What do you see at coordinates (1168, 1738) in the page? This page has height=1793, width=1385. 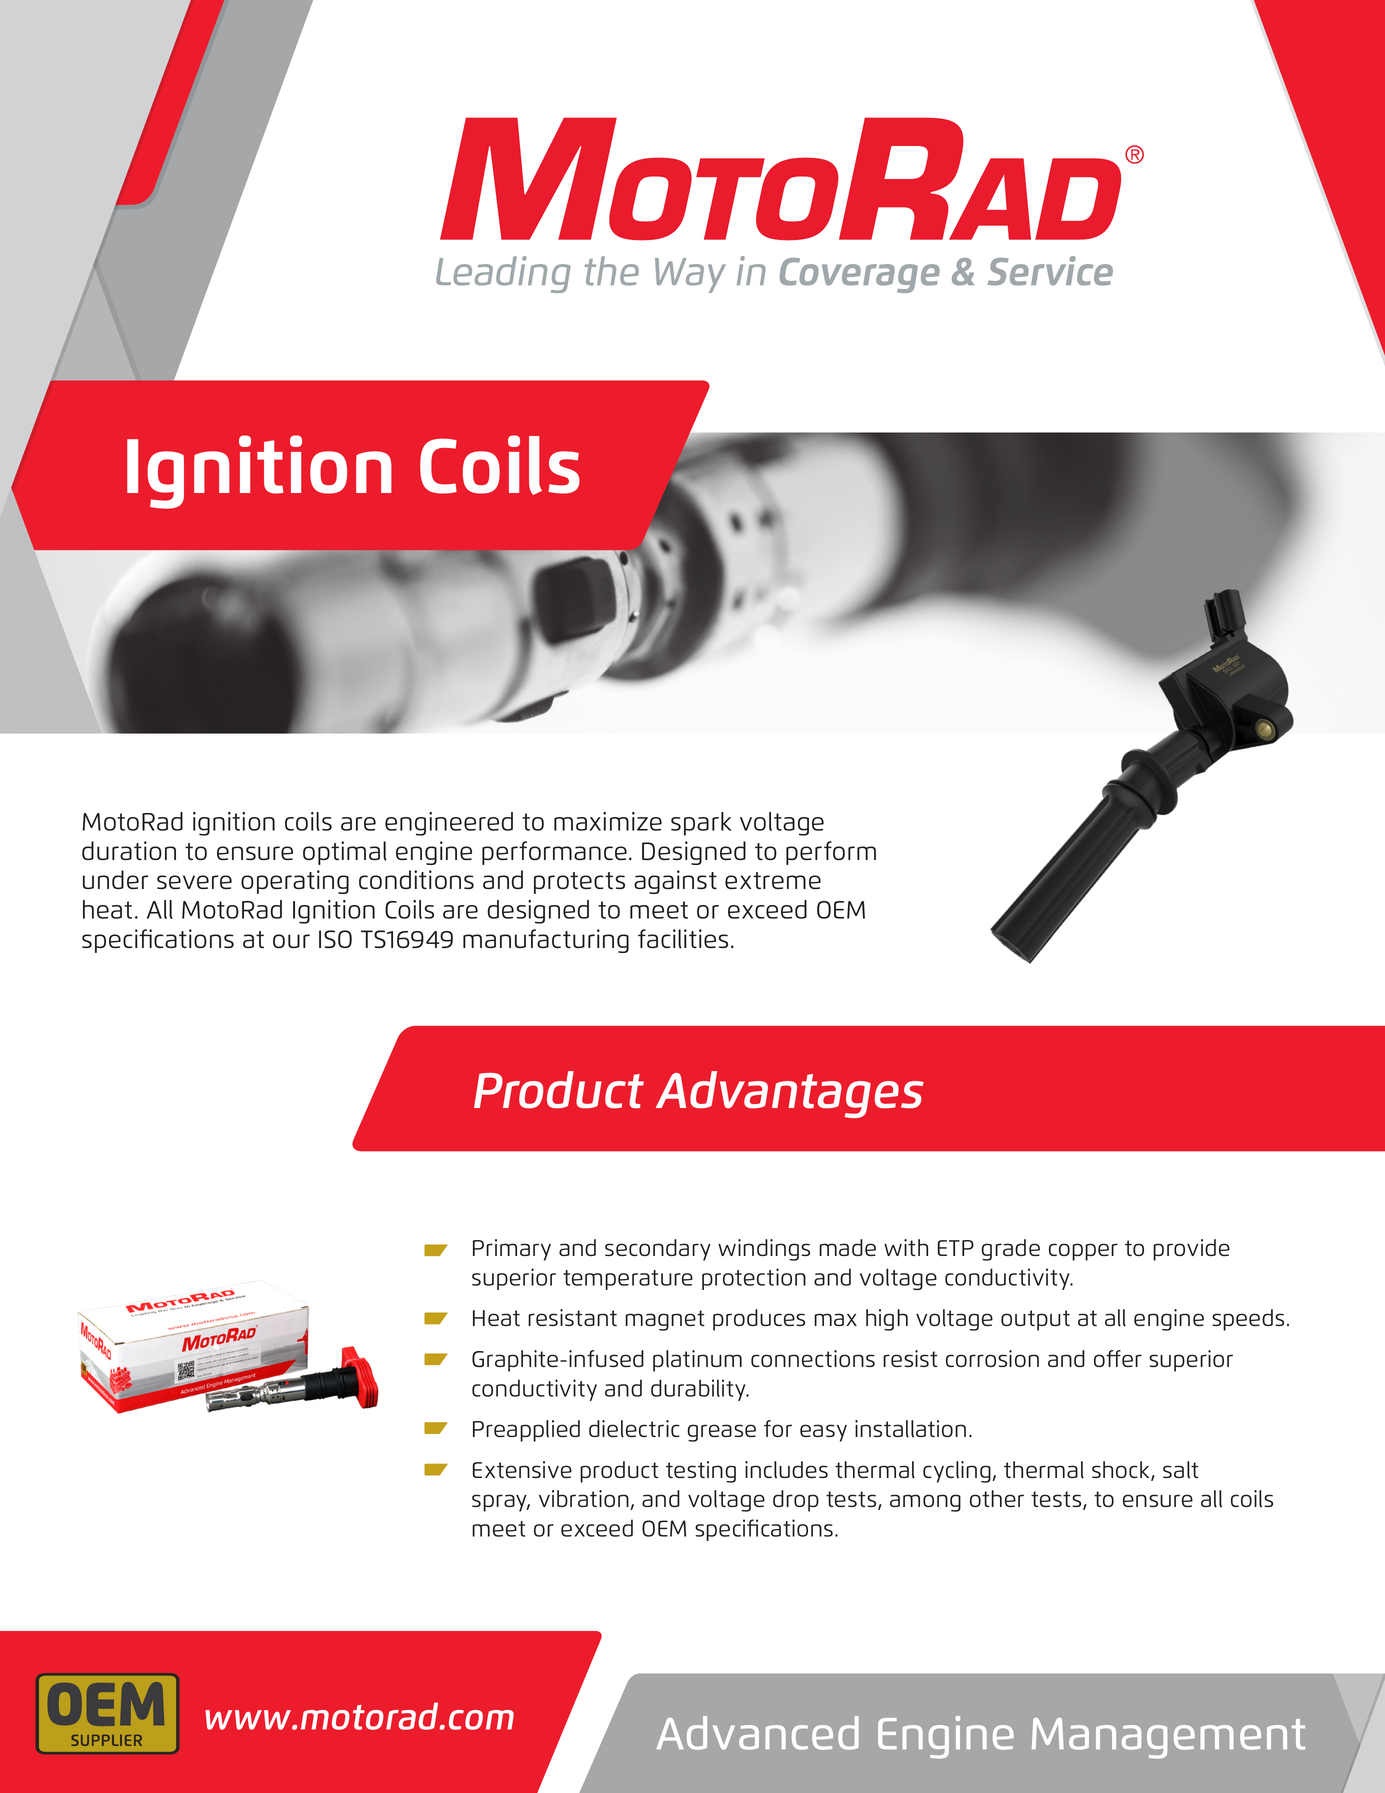 I see `Management` at bounding box center [1168, 1738].
